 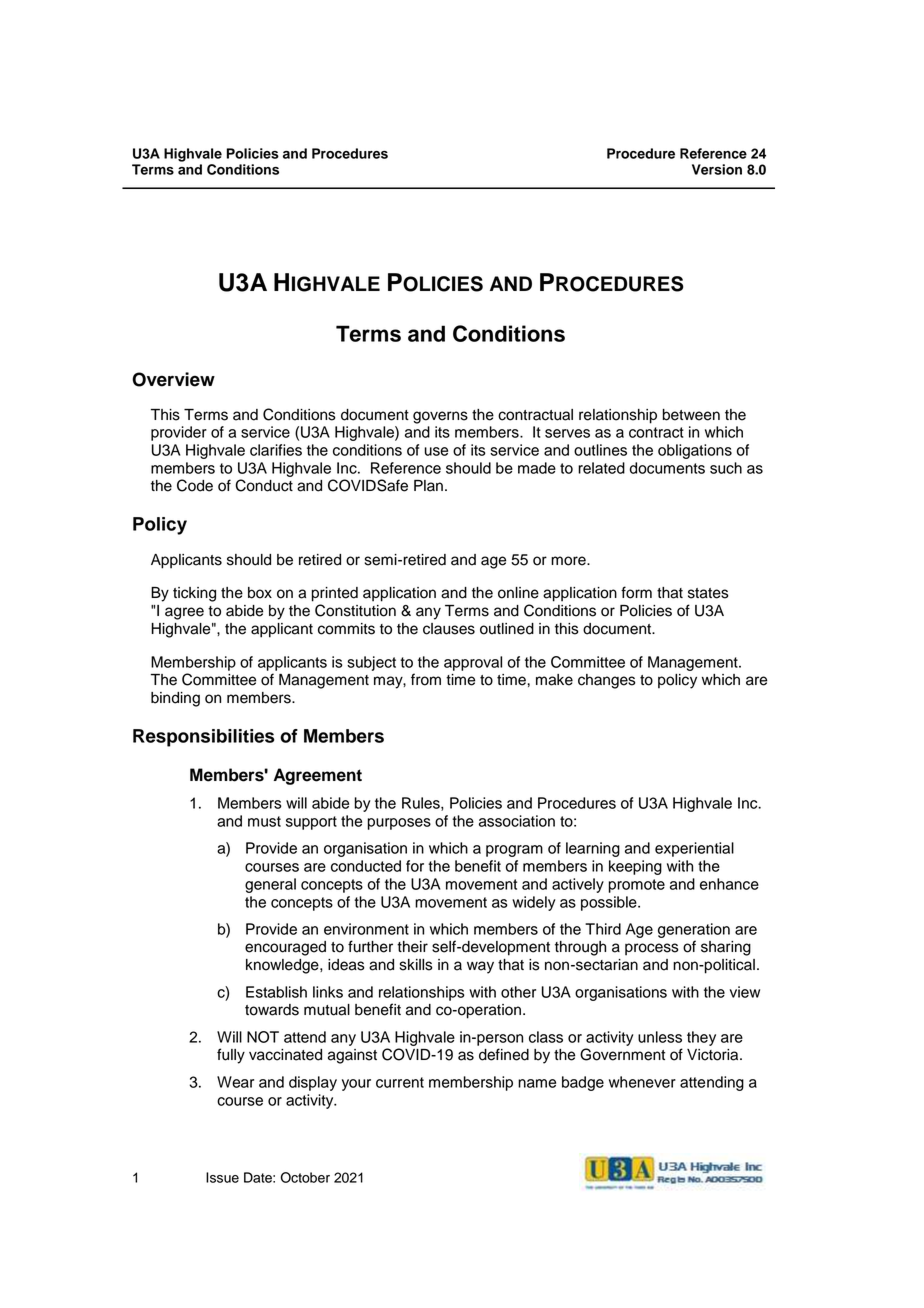 What do you see at coordinates (717, 169) in the screenshot?
I see `Version` at bounding box center [717, 169].
